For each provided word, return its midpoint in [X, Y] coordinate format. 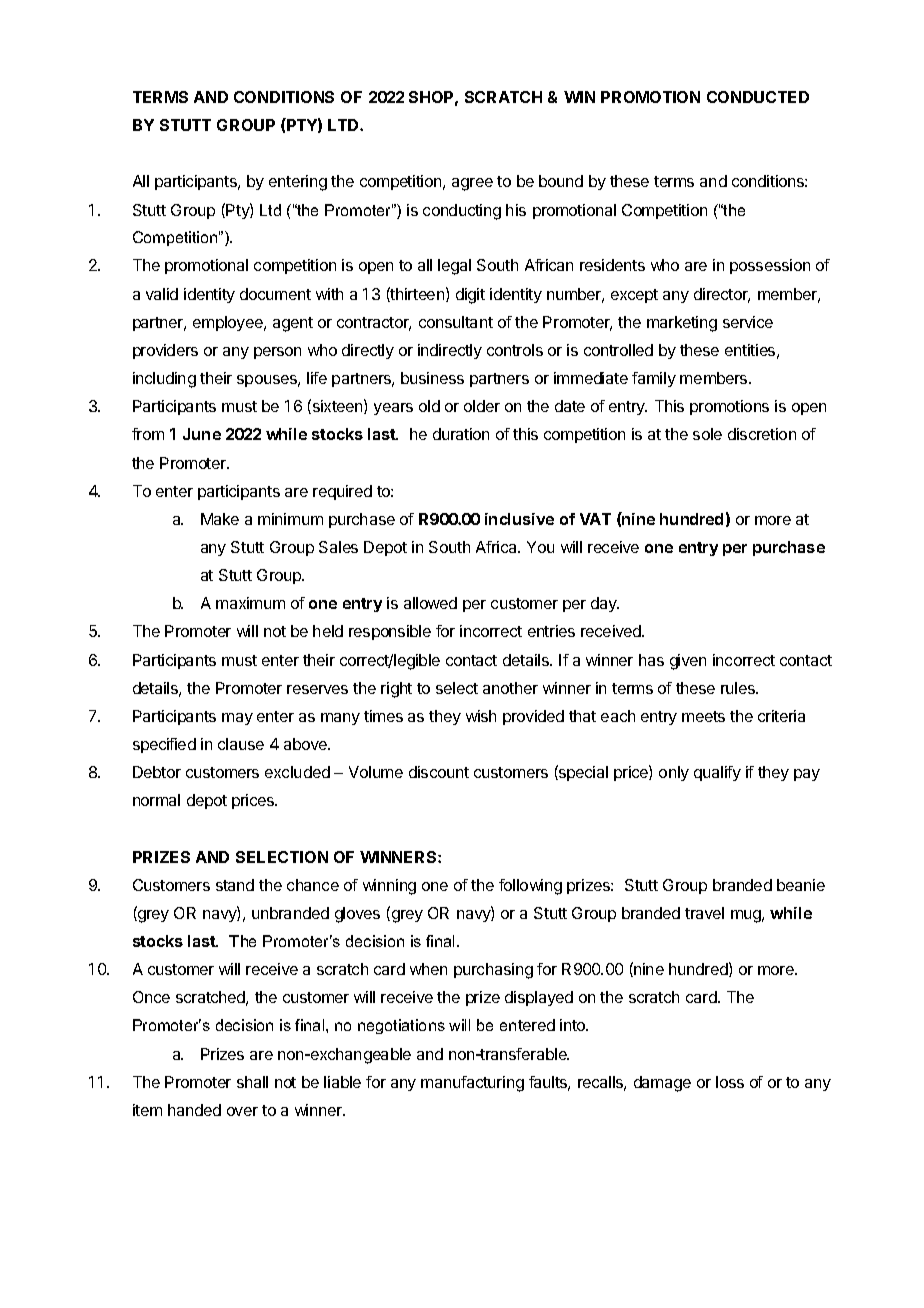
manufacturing [472, 1084]
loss [730, 1082]
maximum [250, 603]
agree [472, 184]
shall [252, 1082]
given [688, 662]
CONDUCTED [758, 97]
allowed [430, 603]
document [275, 294]
